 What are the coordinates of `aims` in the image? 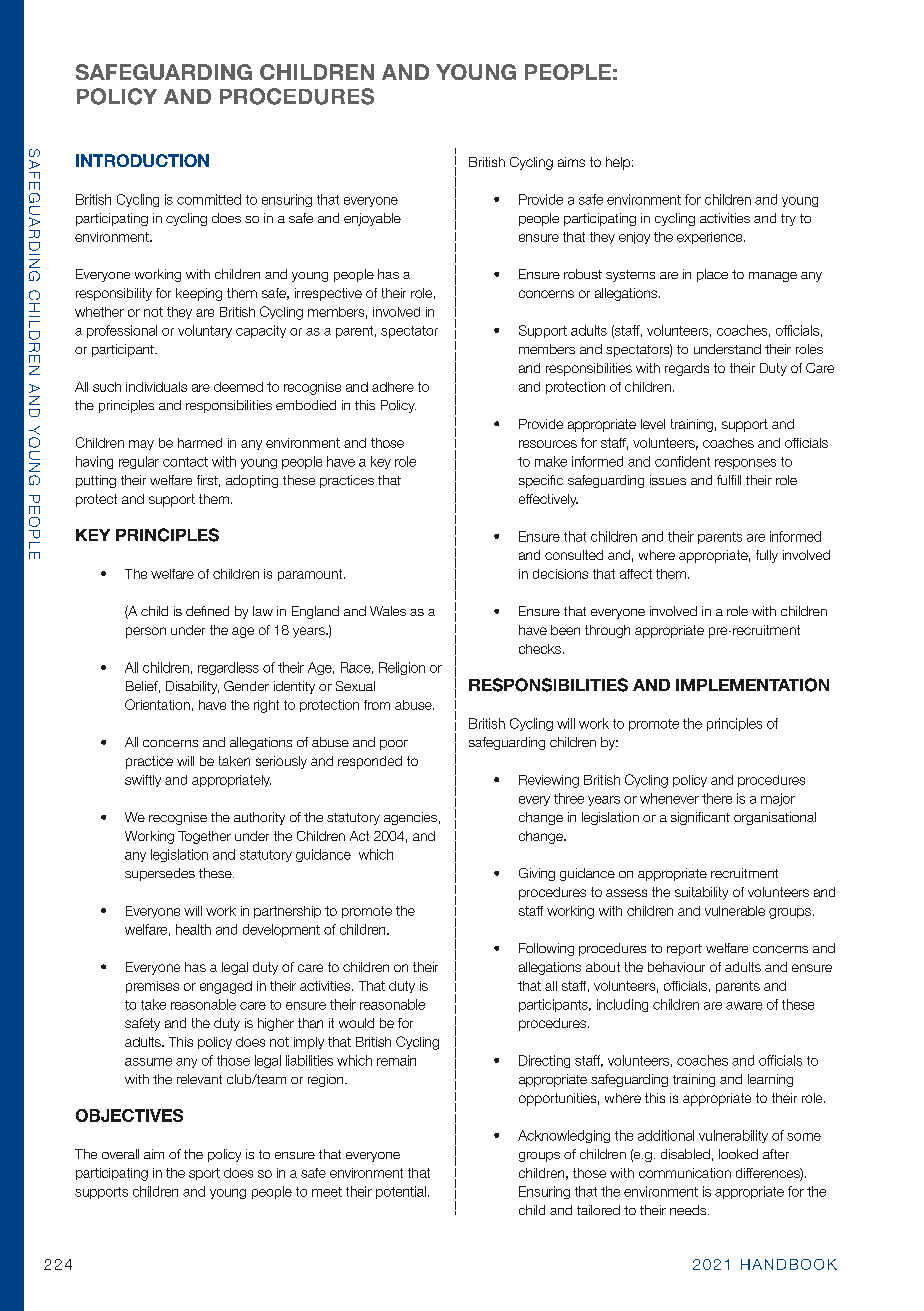 It's located at (571, 162).
